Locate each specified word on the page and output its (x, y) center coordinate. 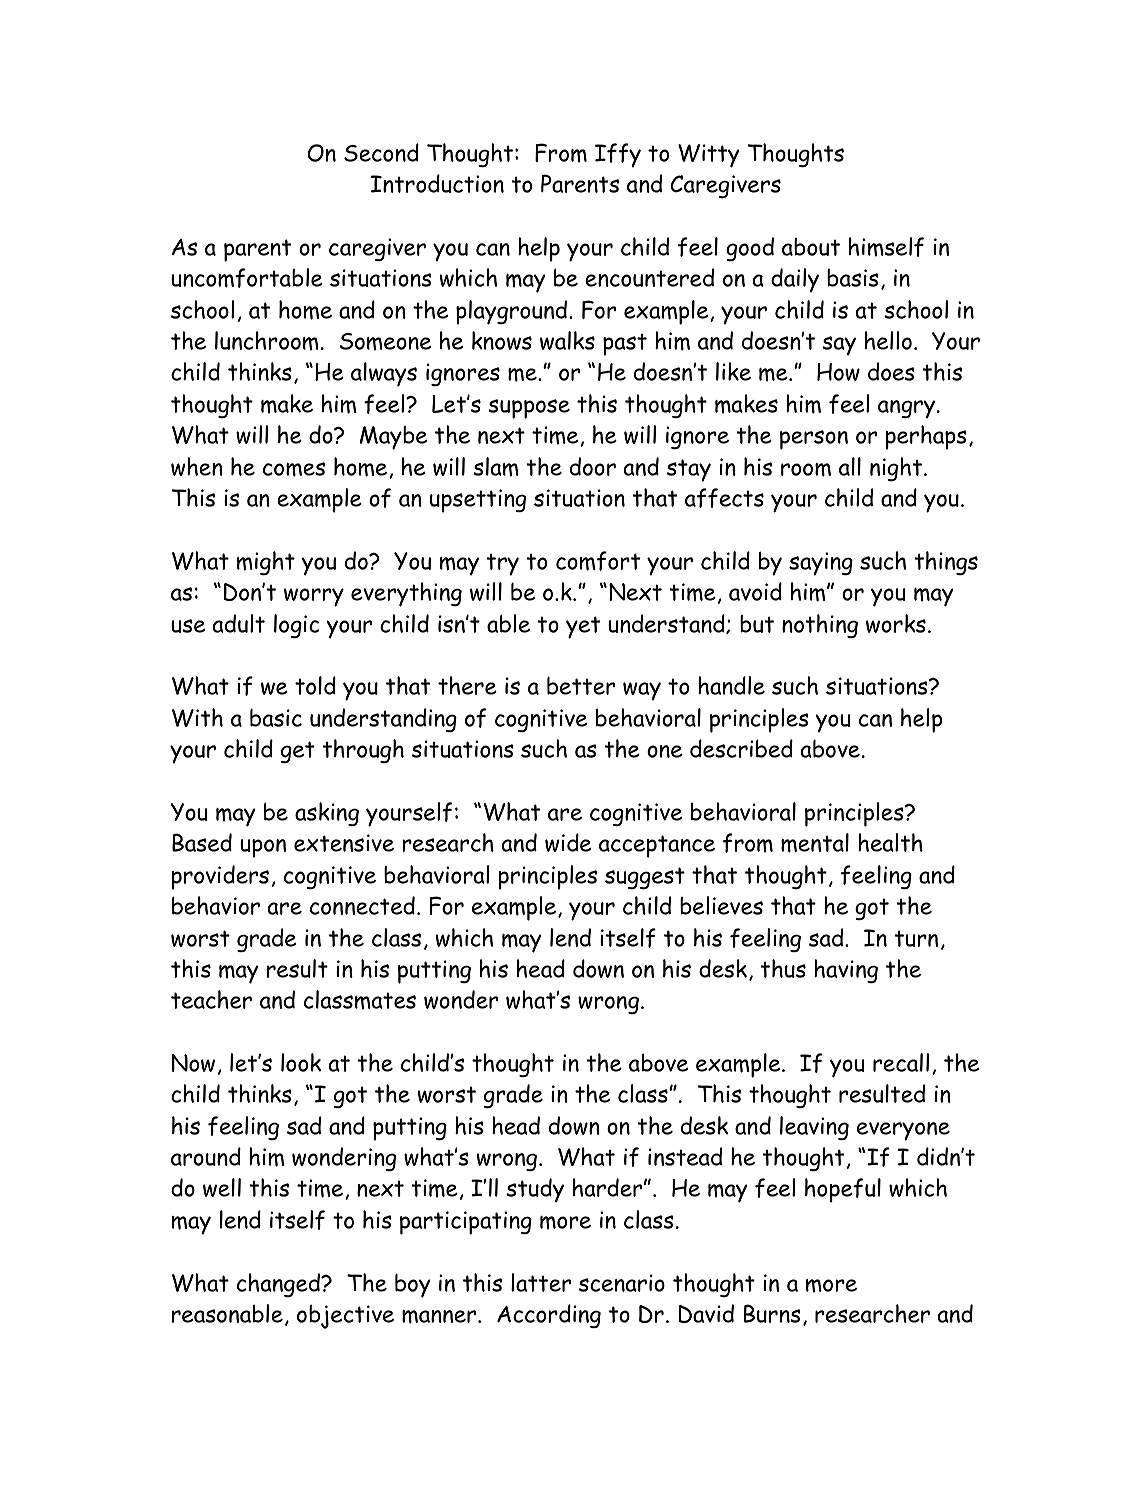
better (581, 685)
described (741, 748)
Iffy (618, 155)
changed (280, 1285)
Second (381, 152)
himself (886, 247)
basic (276, 717)
